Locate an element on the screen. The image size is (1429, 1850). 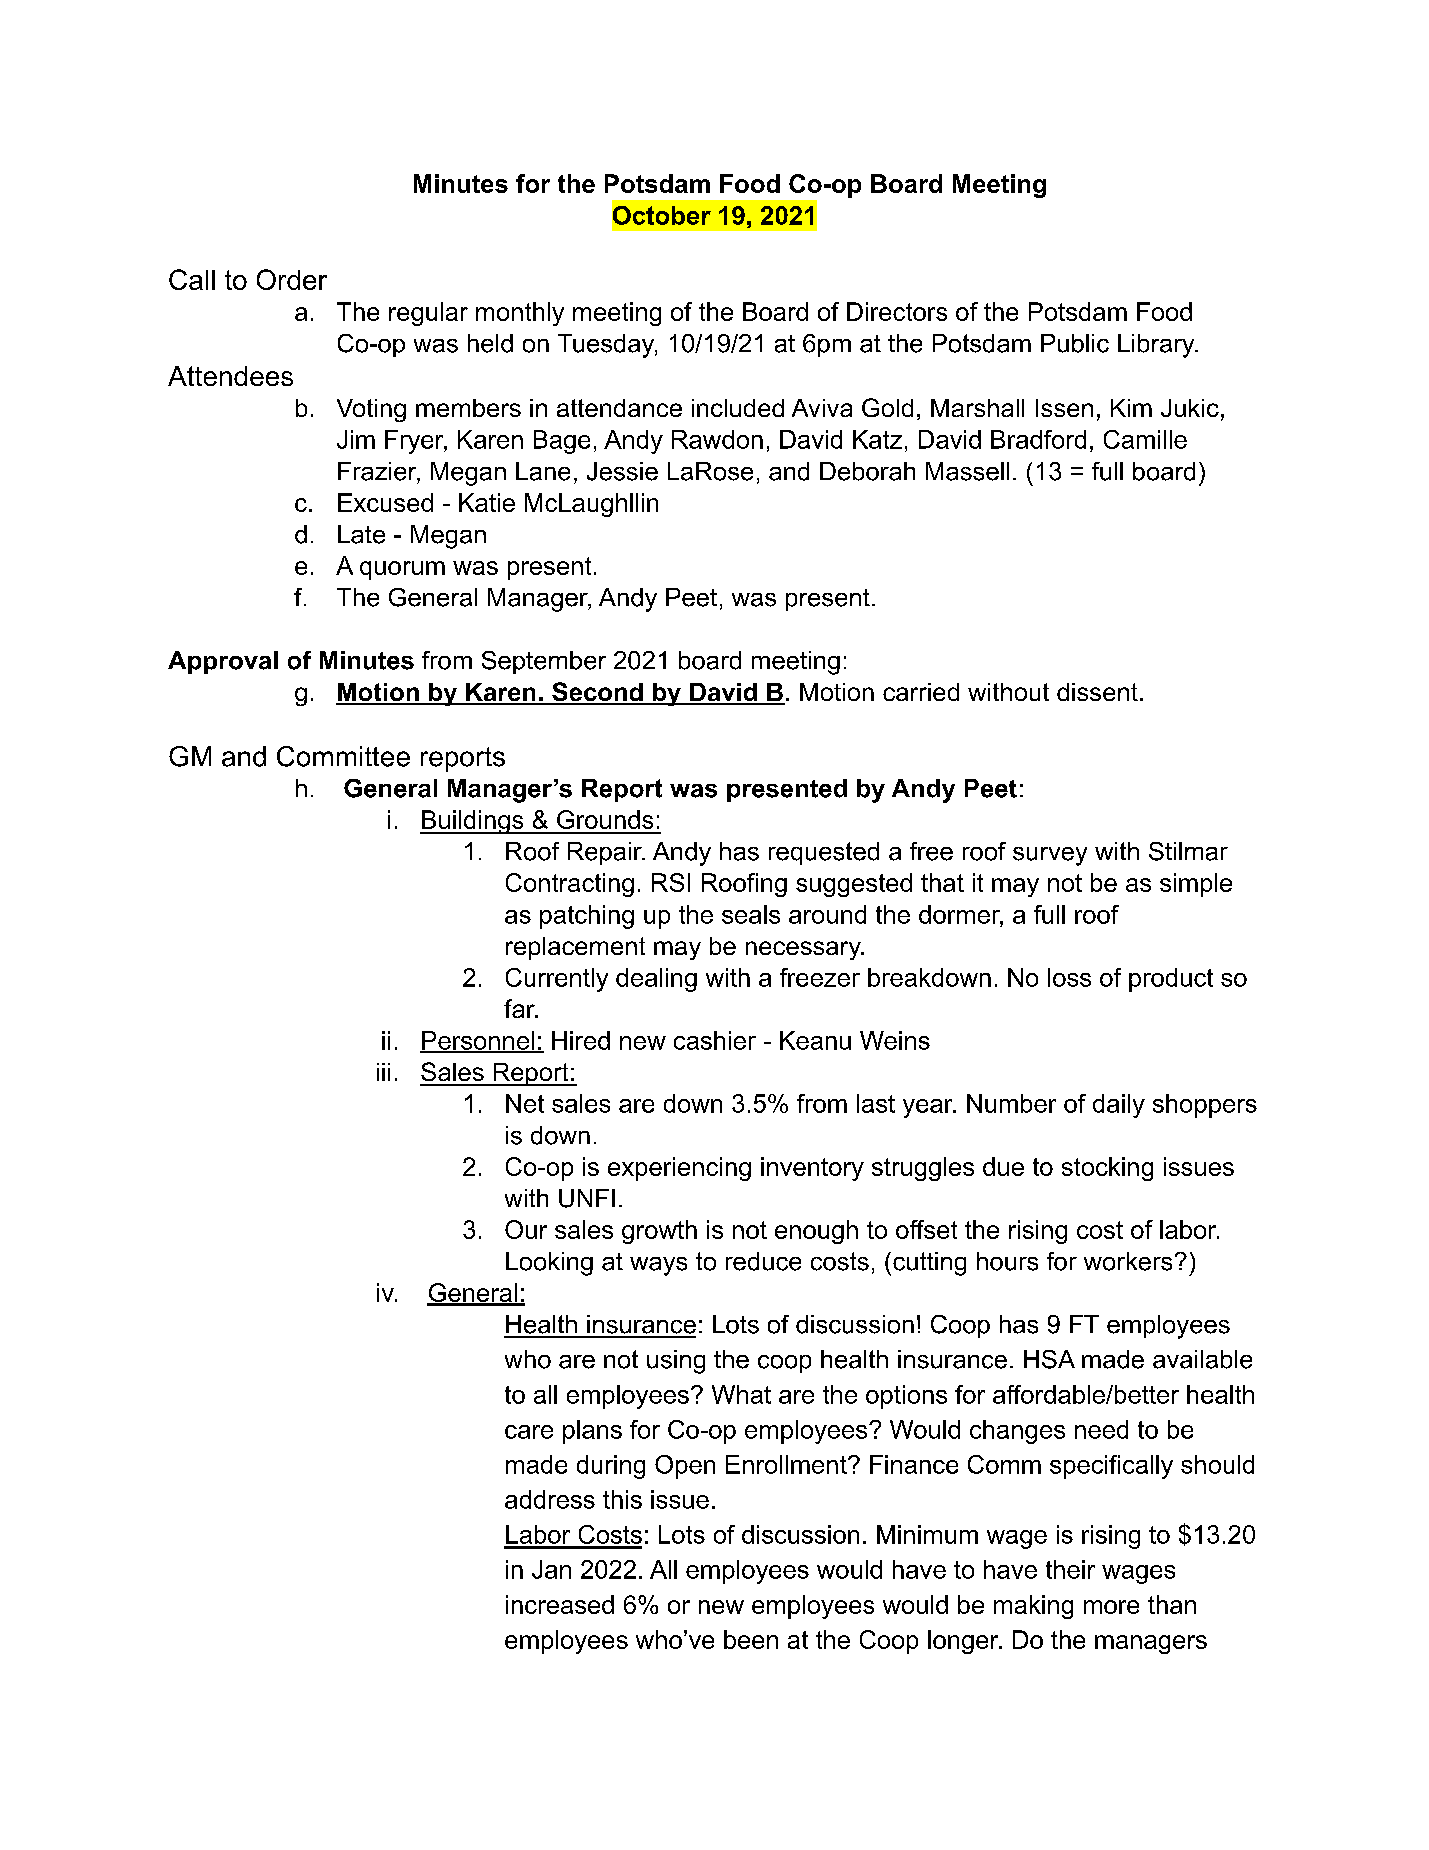
loss is located at coordinates (1069, 977).
